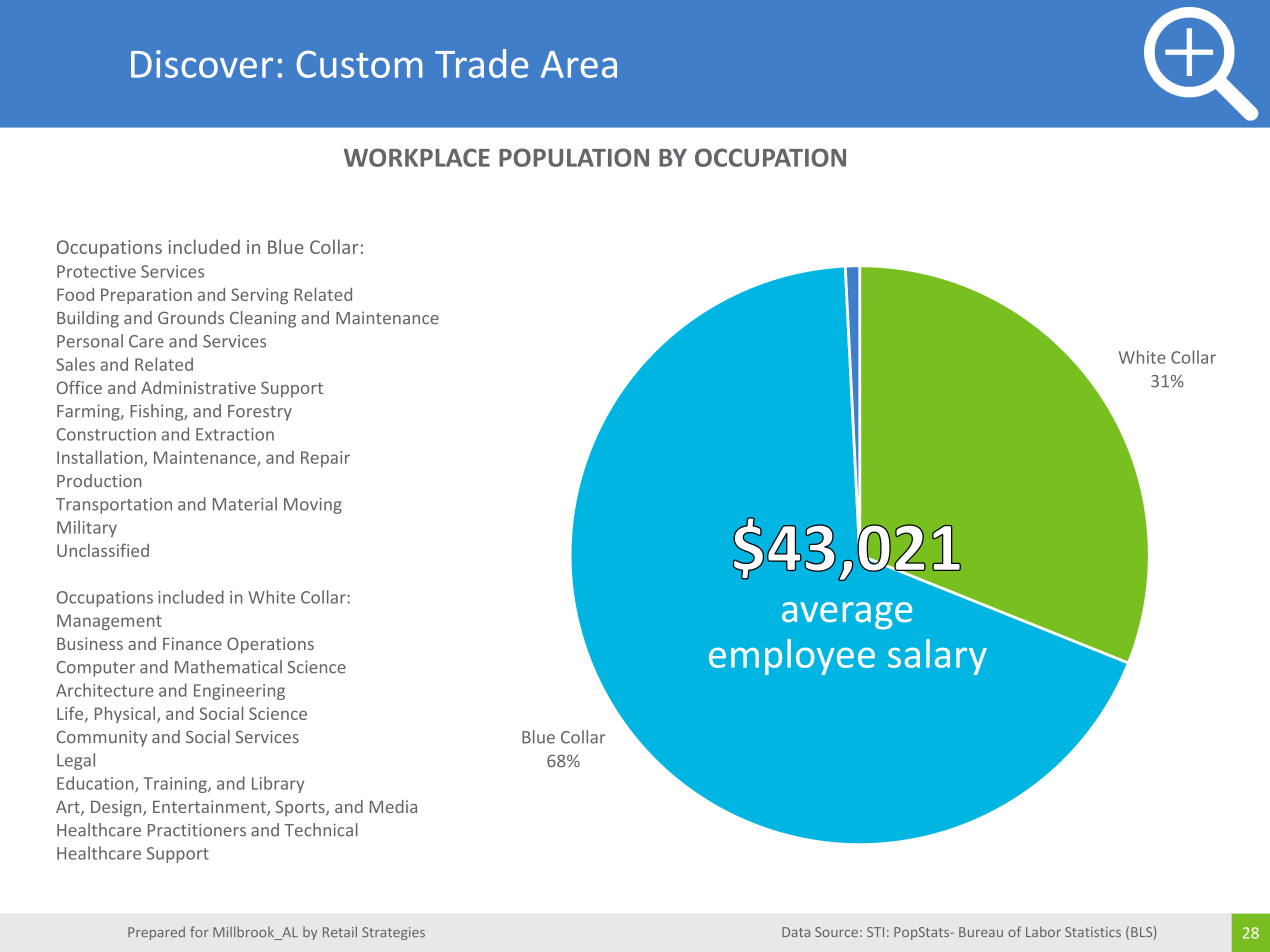  Describe the element at coordinates (259, 296) in the screenshot. I see `Serving` at that location.
